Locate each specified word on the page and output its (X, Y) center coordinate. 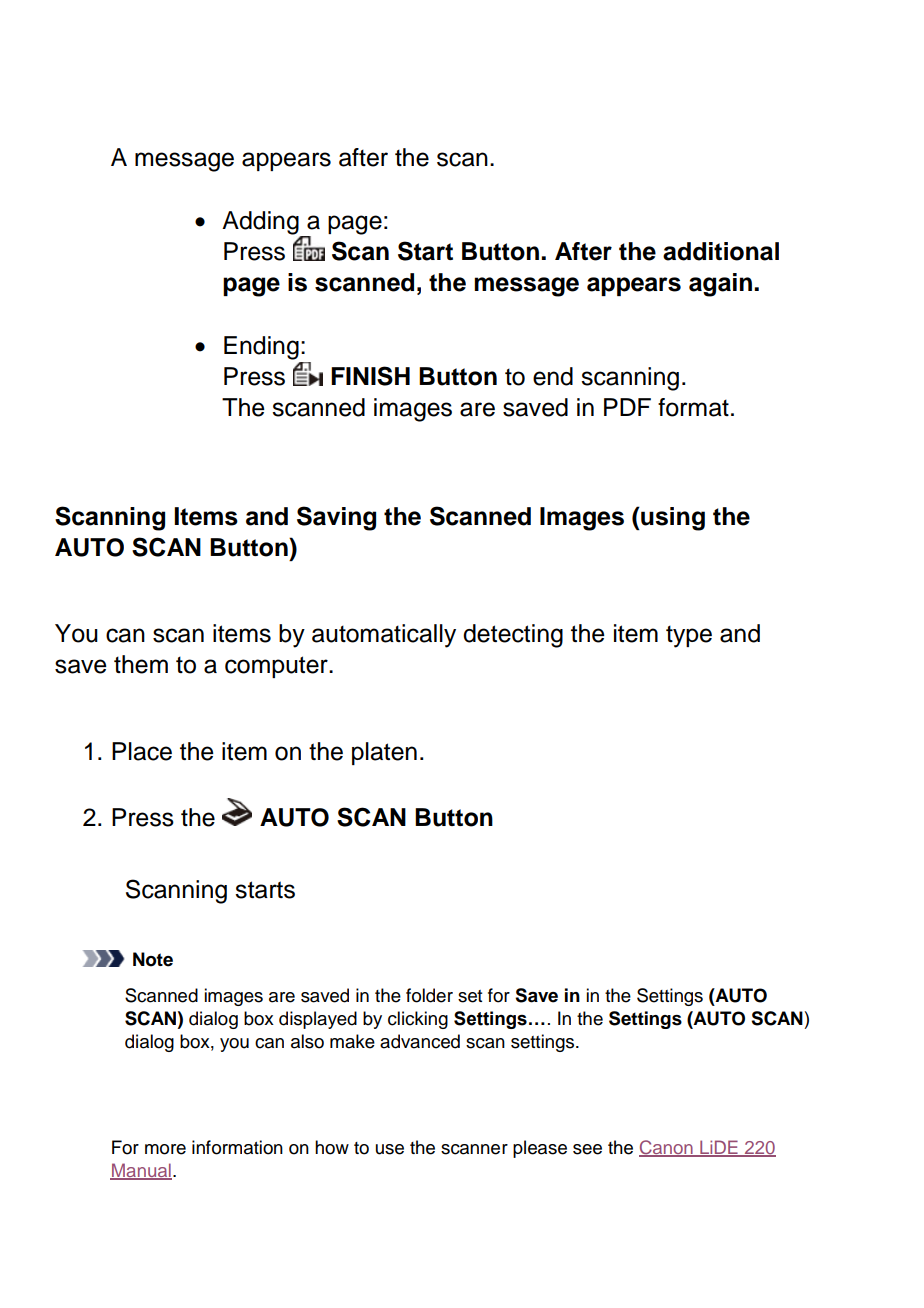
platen (384, 753)
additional (721, 251)
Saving (336, 518)
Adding (261, 224)
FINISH (370, 376)
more (165, 1149)
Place (142, 751)
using (672, 519)
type (689, 636)
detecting (513, 636)
